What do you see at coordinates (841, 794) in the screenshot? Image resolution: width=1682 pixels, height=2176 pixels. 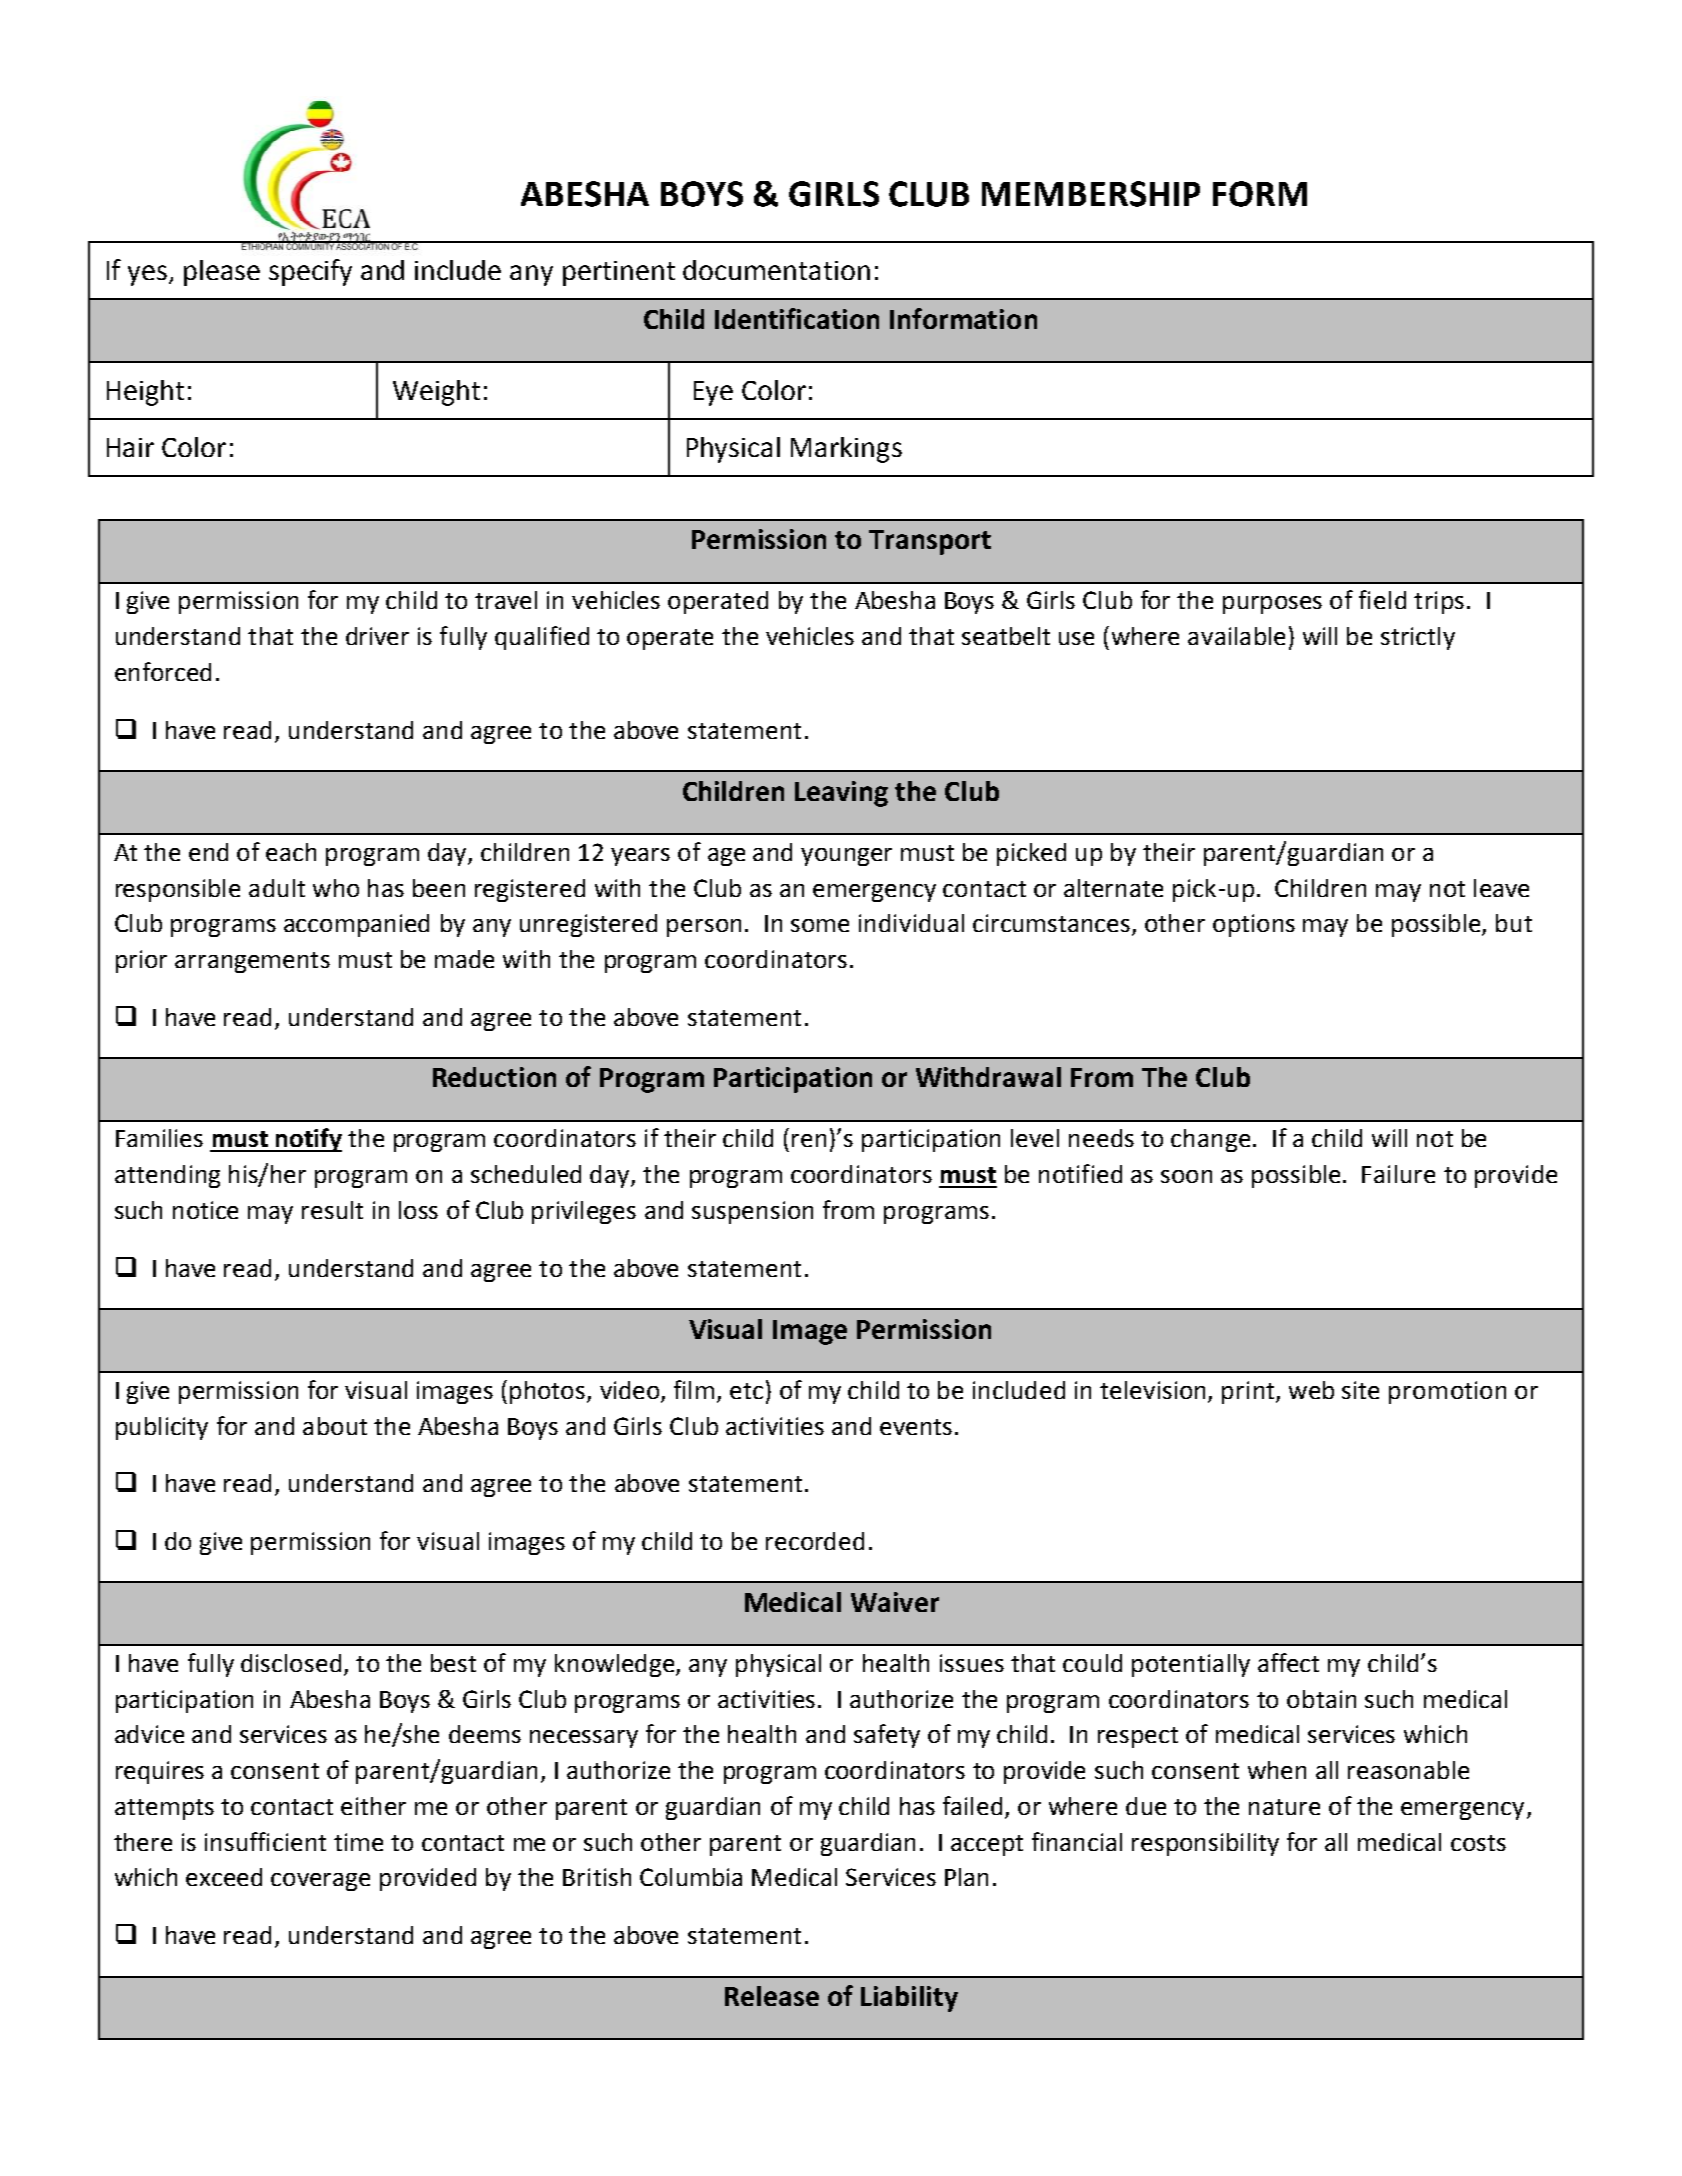 I see `Leaving` at bounding box center [841, 794].
